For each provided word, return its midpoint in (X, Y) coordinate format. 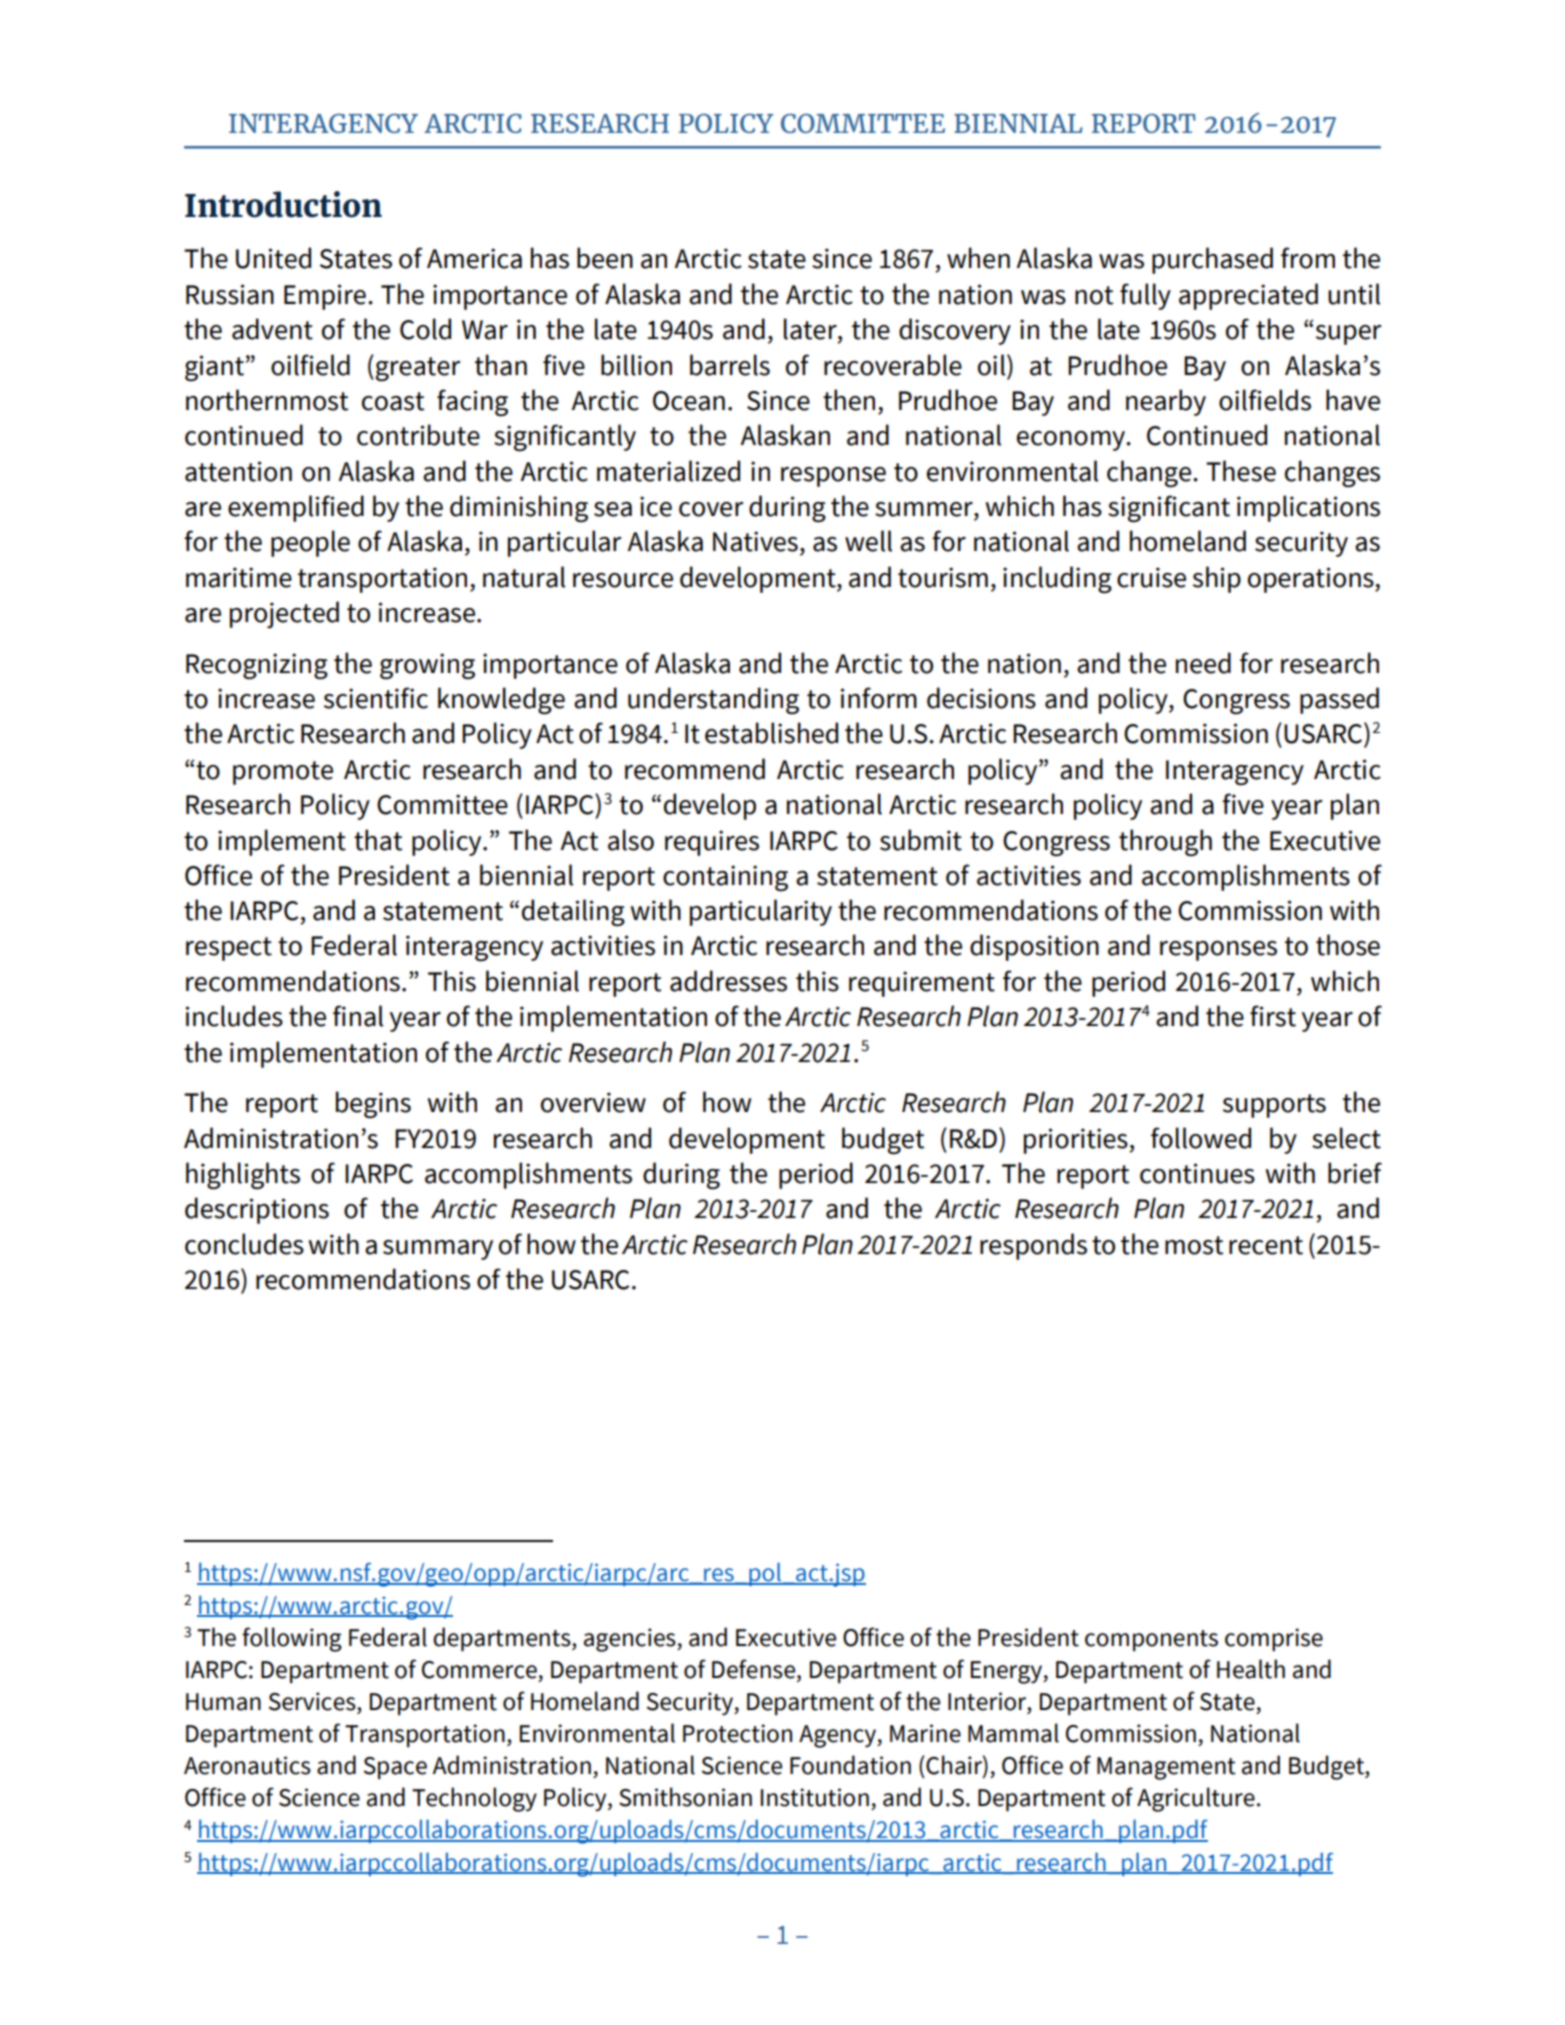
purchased (1212, 260)
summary (438, 1250)
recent (1266, 1245)
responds (1033, 1246)
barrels (730, 365)
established (771, 733)
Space (395, 1768)
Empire (325, 297)
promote (283, 773)
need (1203, 663)
